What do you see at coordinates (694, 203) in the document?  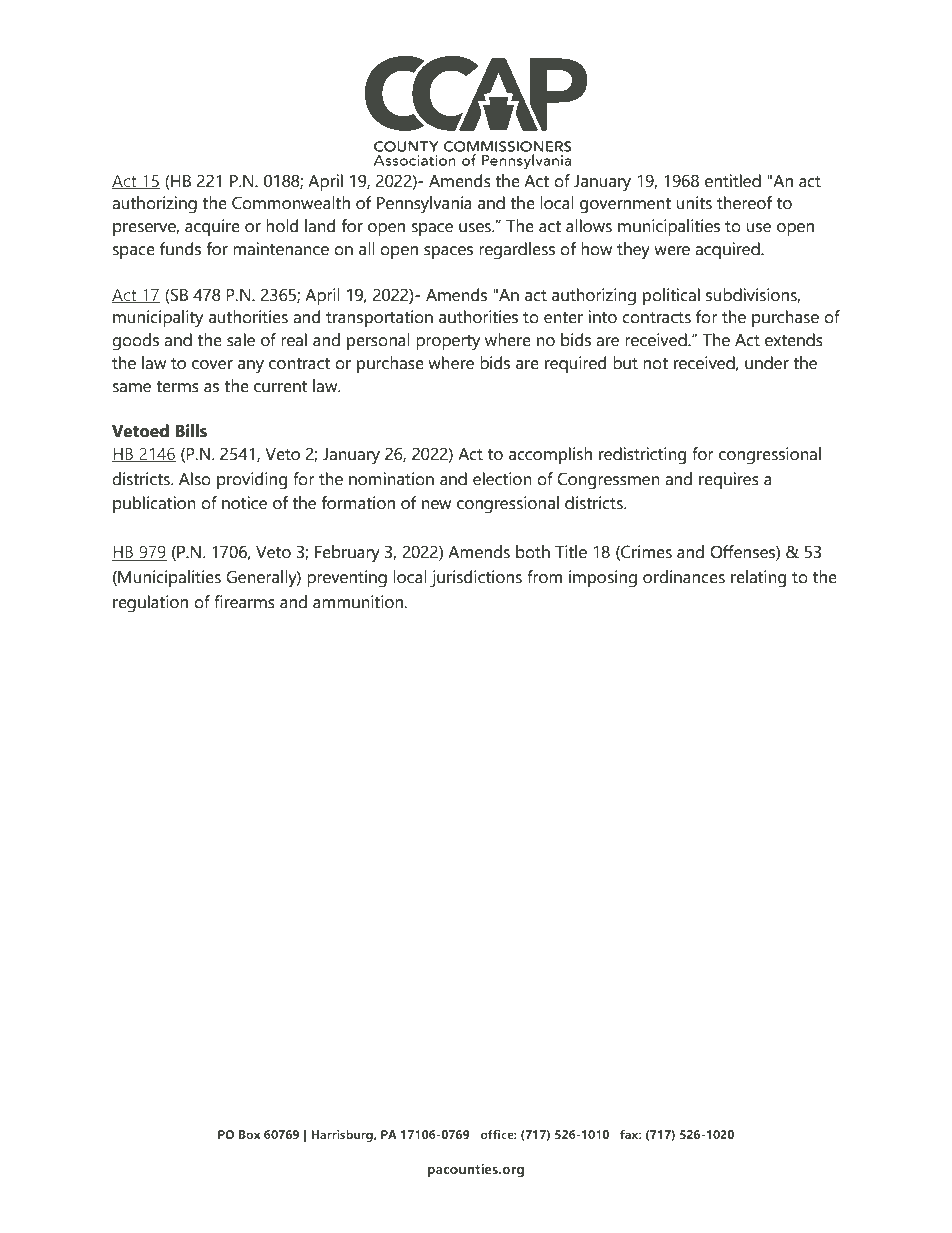 I see `units` at bounding box center [694, 203].
